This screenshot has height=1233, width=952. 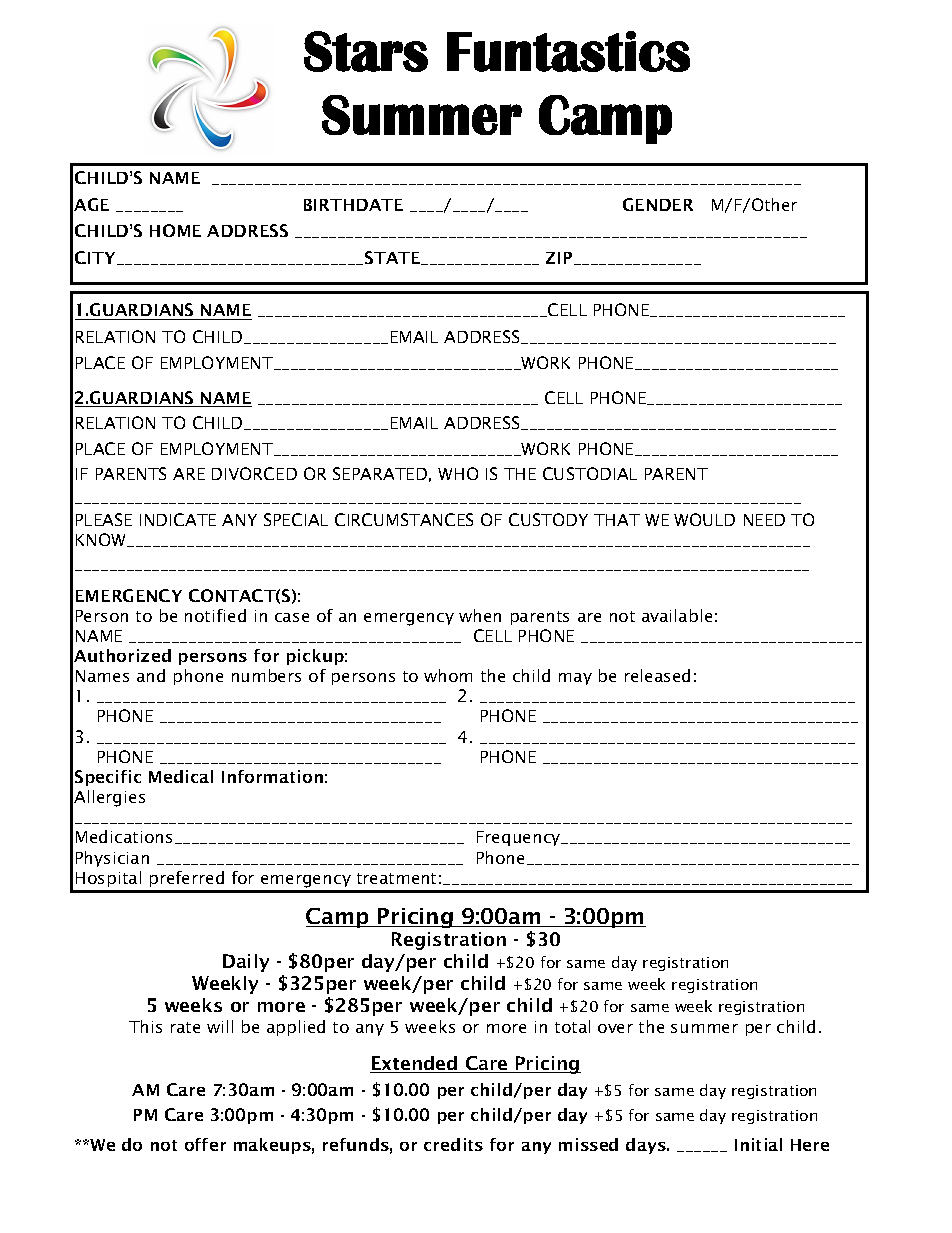 What do you see at coordinates (353, 205) in the screenshot?
I see `BIRTHDATE` at bounding box center [353, 205].
